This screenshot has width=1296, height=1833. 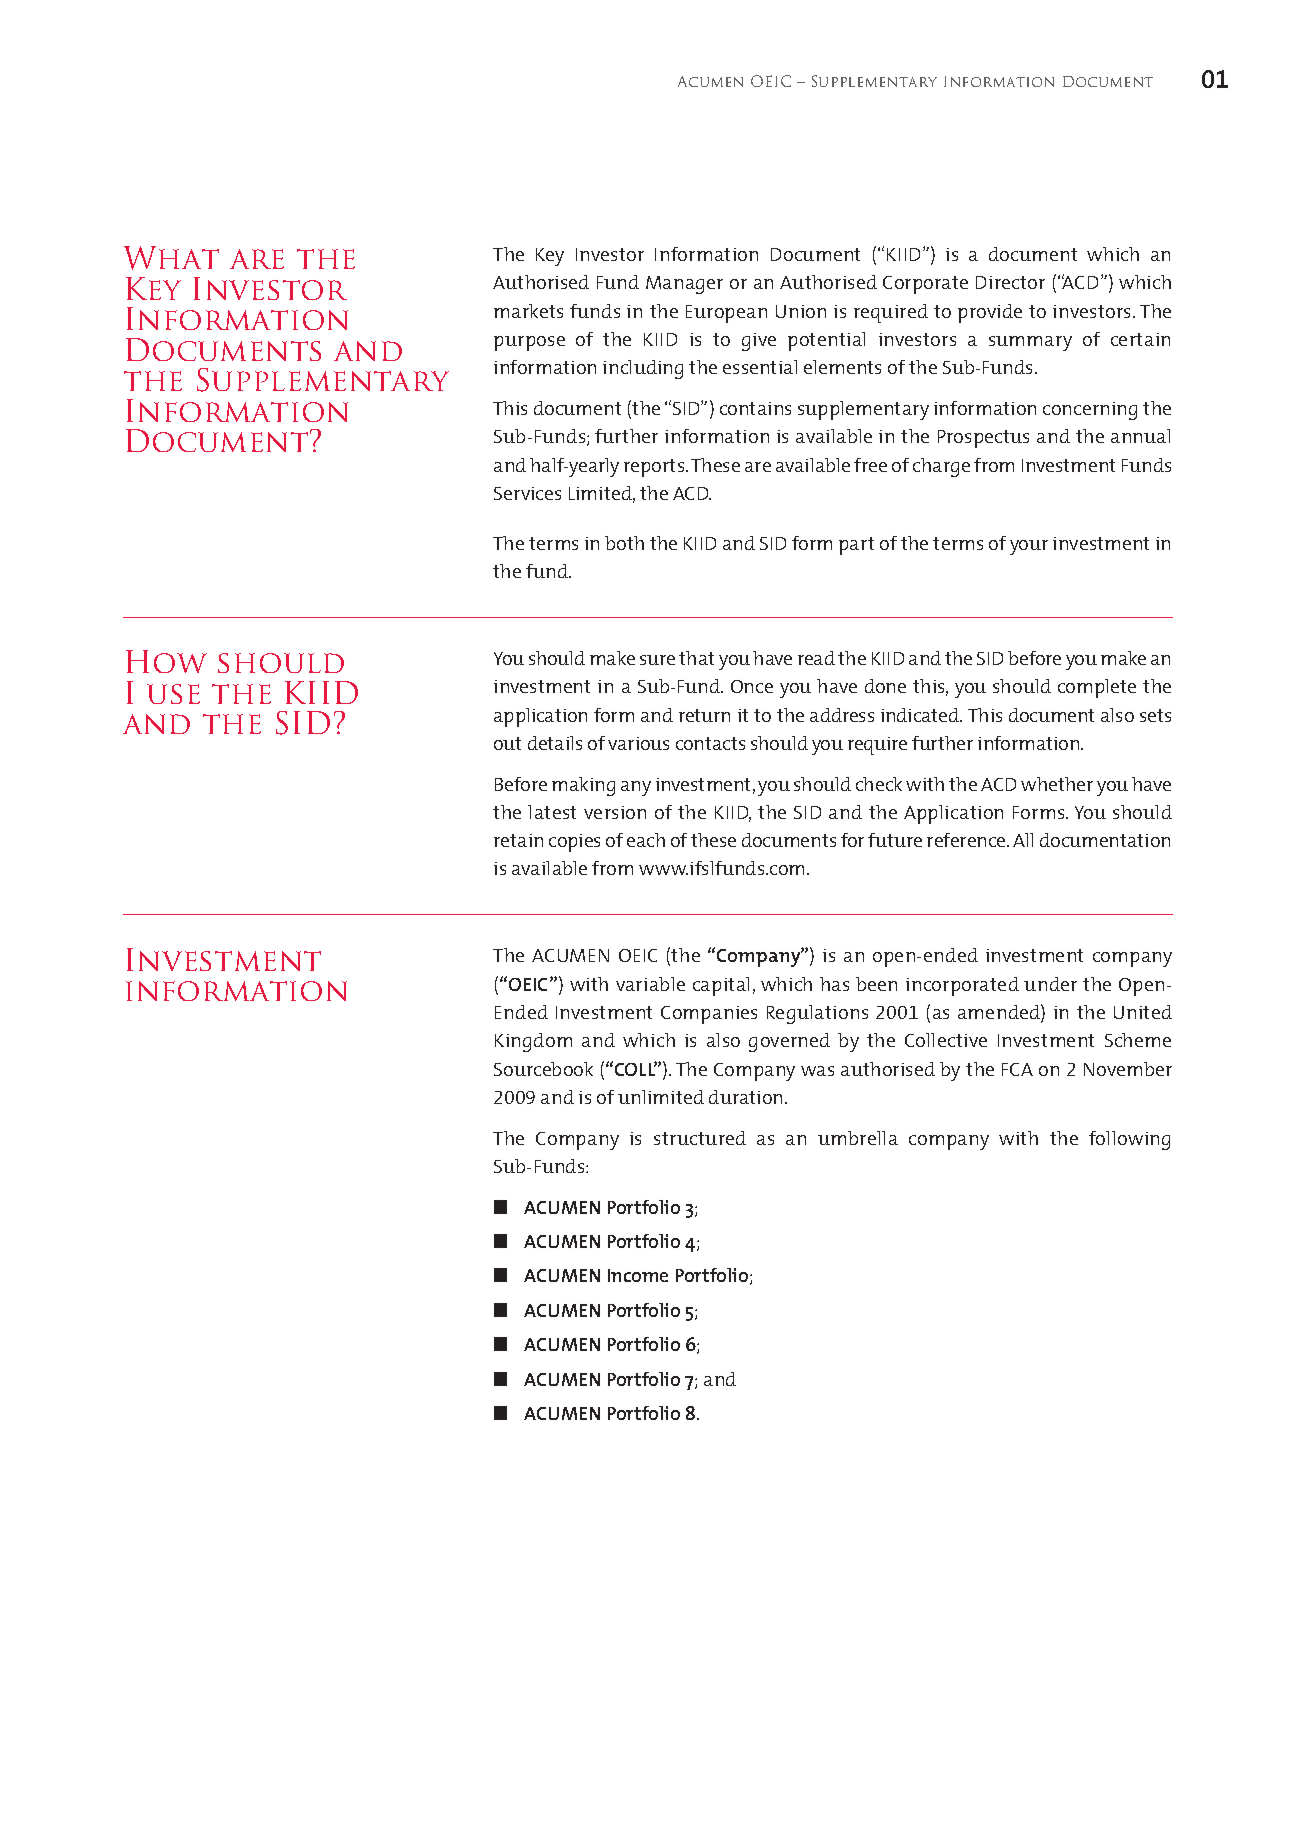 What do you see at coordinates (518, 840) in the screenshot?
I see `retain` at bounding box center [518, 840].
